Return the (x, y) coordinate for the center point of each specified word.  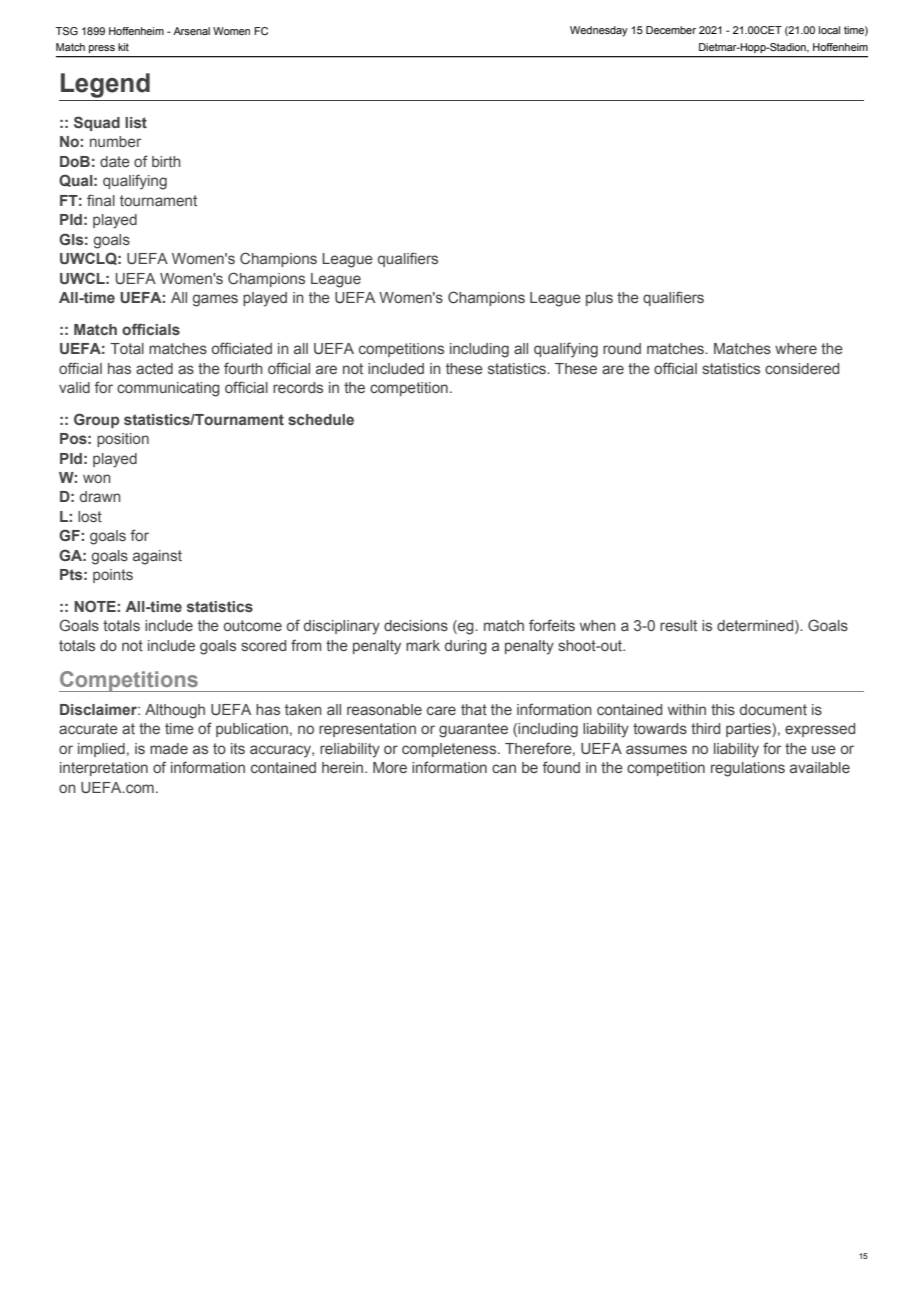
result (678, 625)
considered (802, 368)
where (796, 348)
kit (123, 47)
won (97, 478)
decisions (416, 625)
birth (166, 161)
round (622, 348)
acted (154, 368)
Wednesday (599, 31)
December (671, 30)
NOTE (95, 606)
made (169, 748)
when (598, 625)
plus (599, 299)
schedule (321, 419)
